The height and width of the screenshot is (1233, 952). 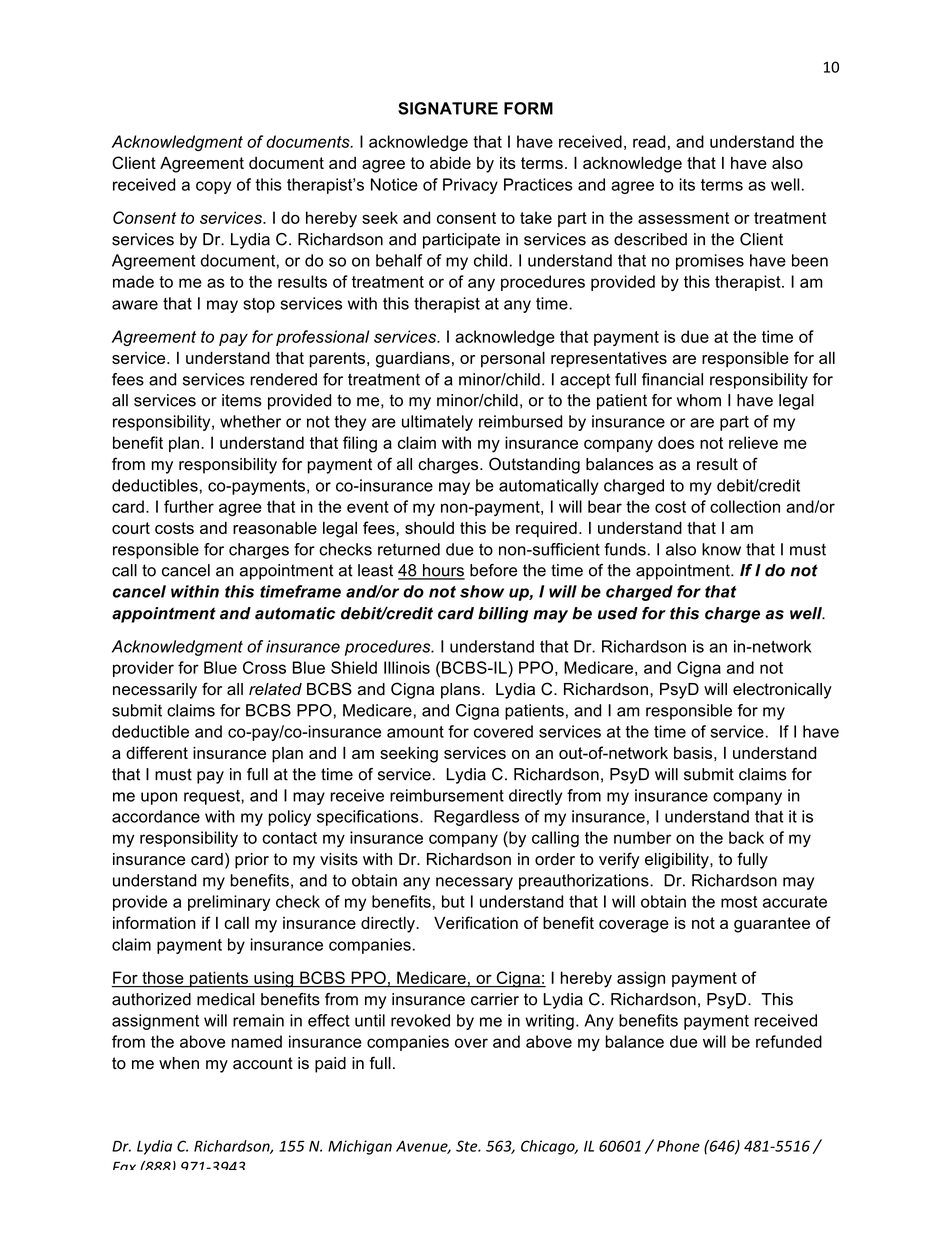 What do you see at coordinates (503, 615) in the screenshot?
I see `billing` at bounding box center [503, 615].
